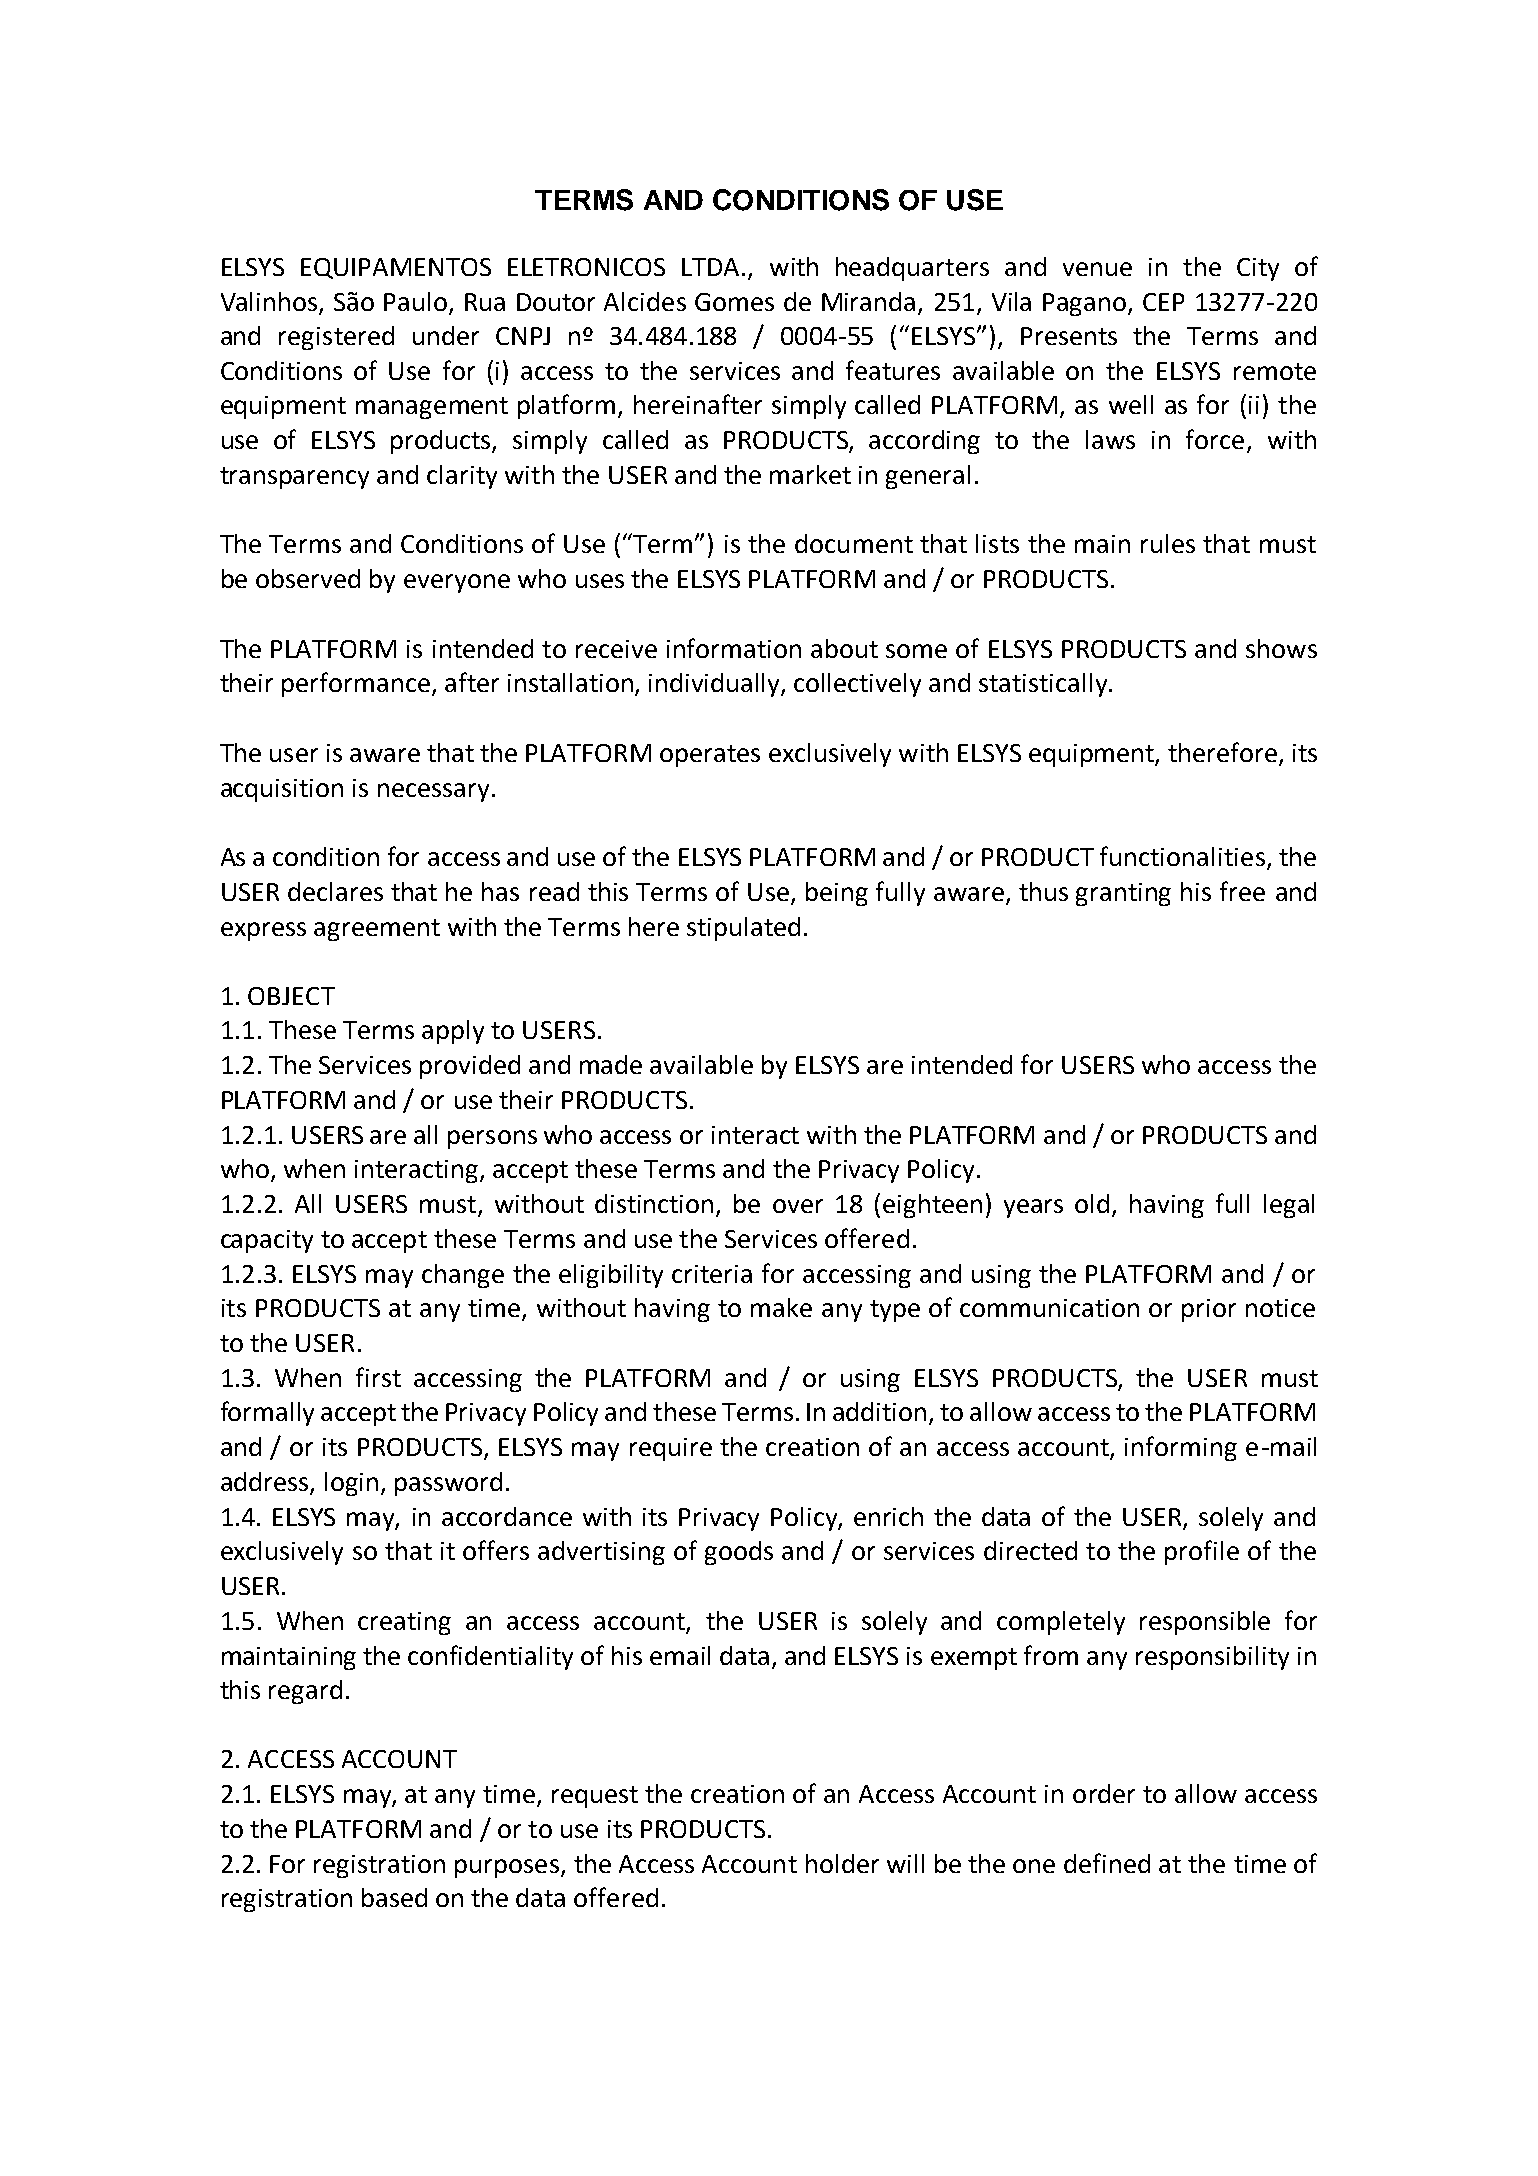 Image resolution: width=1538 pixels, height=2176 pixels. What do you see at coordinates (394, 1897) in the screenshot?
I see `based` at bounding box center [394, 1897].
